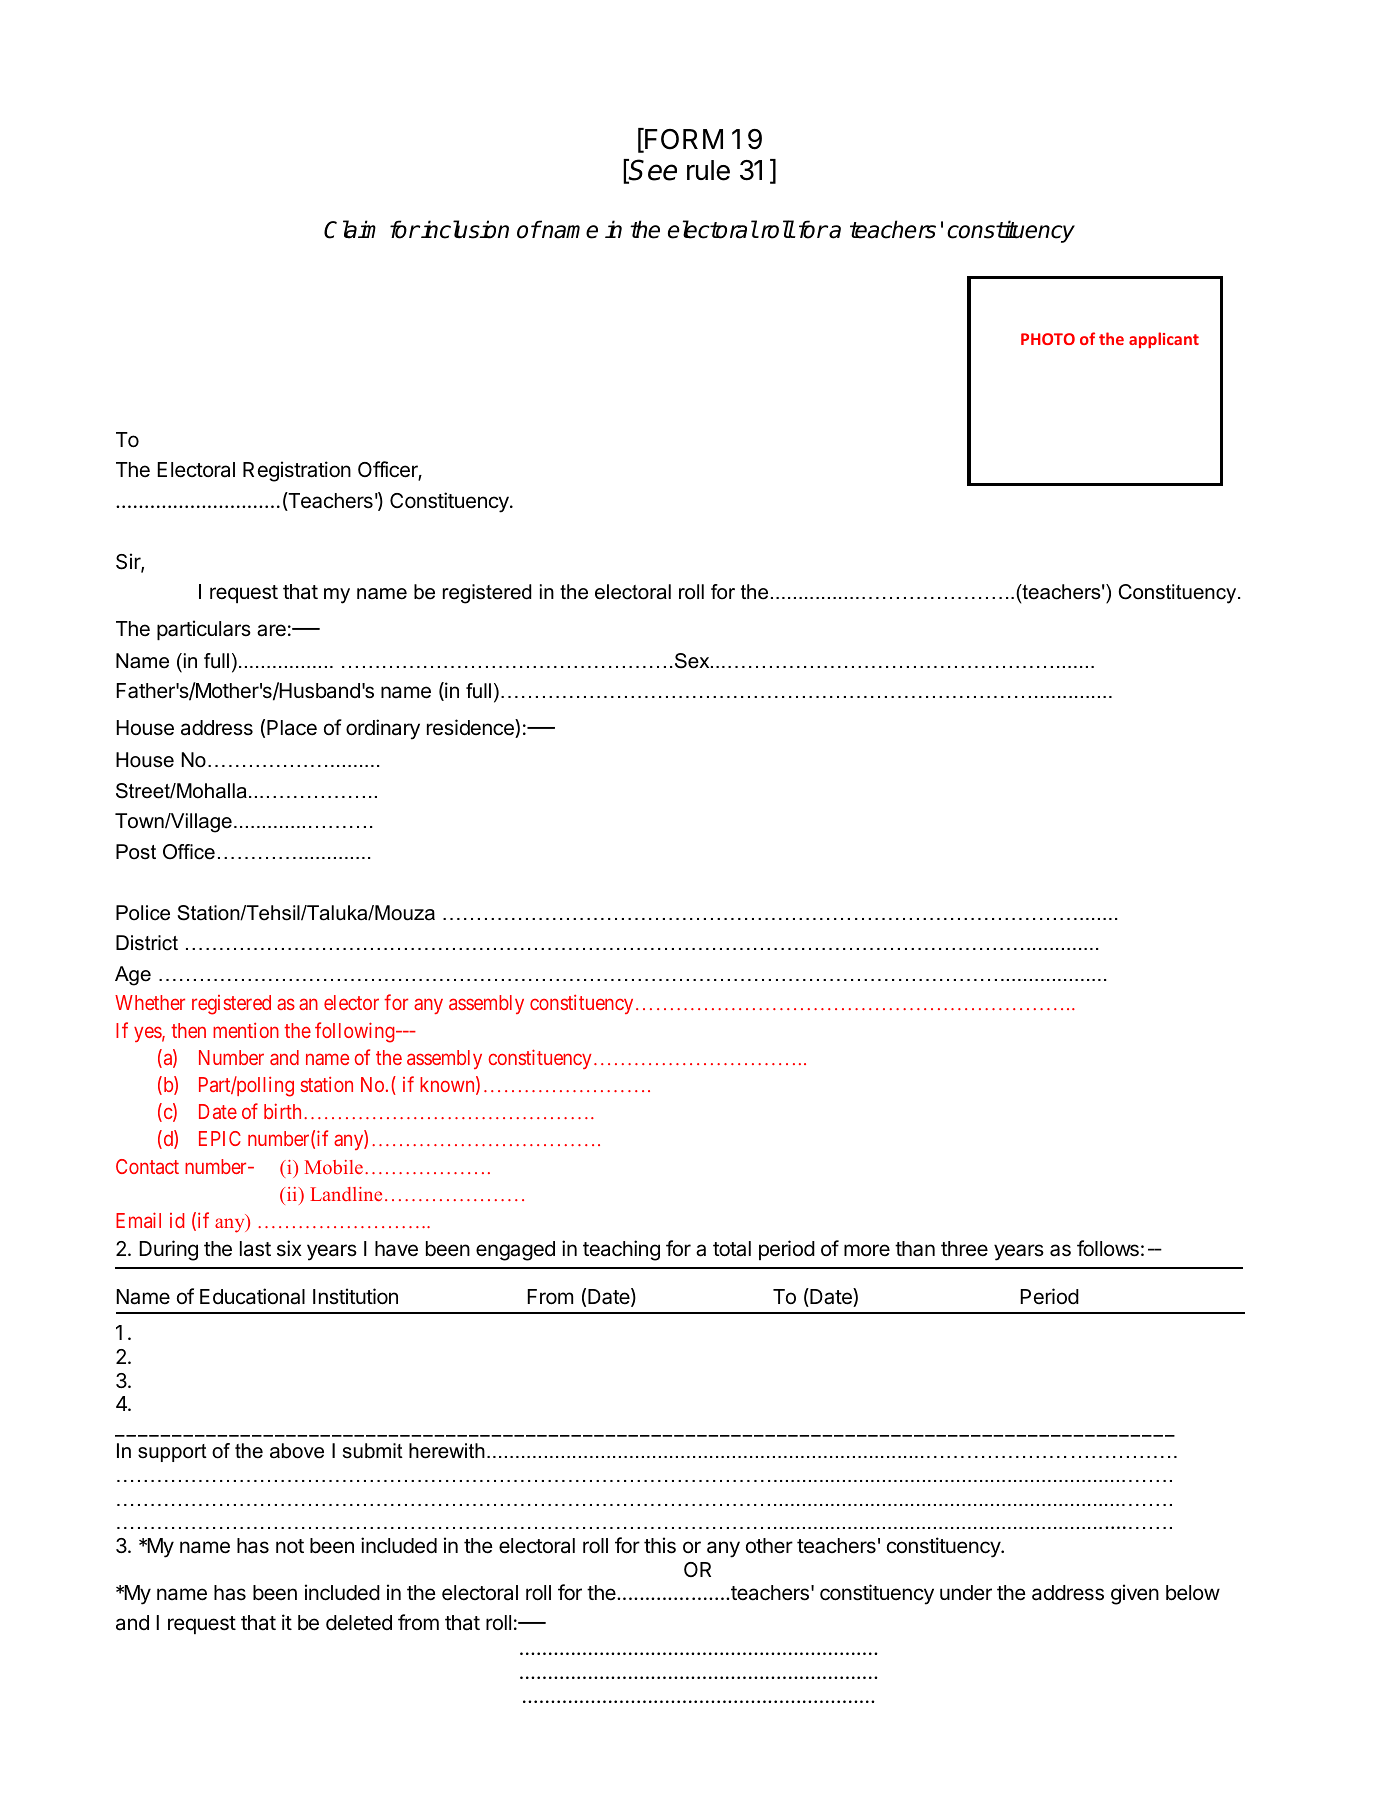 This screenshot has height=1808, width=1397. What do you see at coordinates (292, 728) in the screenshot?
I see `Place` at bounding box center [292, 728].
